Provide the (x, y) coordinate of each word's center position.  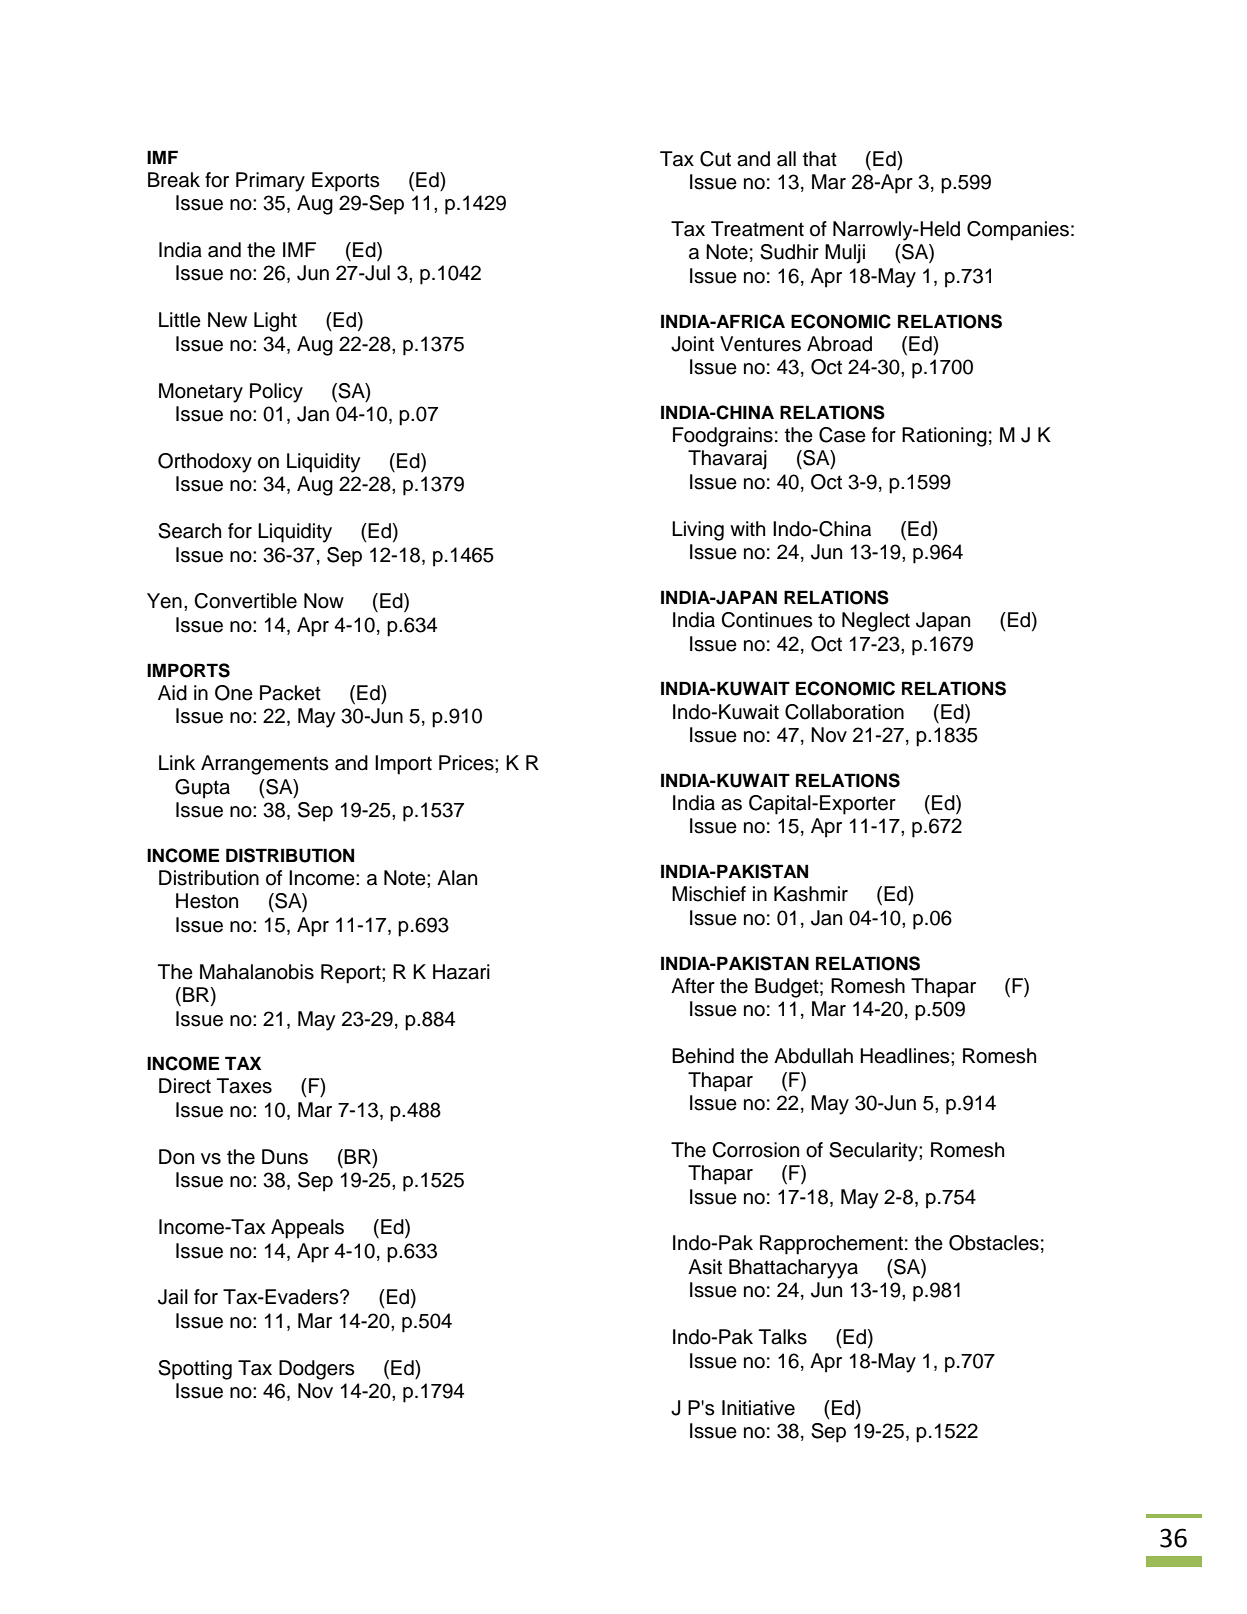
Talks (783, 1337)
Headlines (906, 1056)
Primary (270, 182)
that (820, 159)
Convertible (245, 601)
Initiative (758, 1408)
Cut (715, 159)
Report (352, 974)
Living (698, 531)
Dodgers (317, 1370)
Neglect (876, 622)
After (693, 986)
